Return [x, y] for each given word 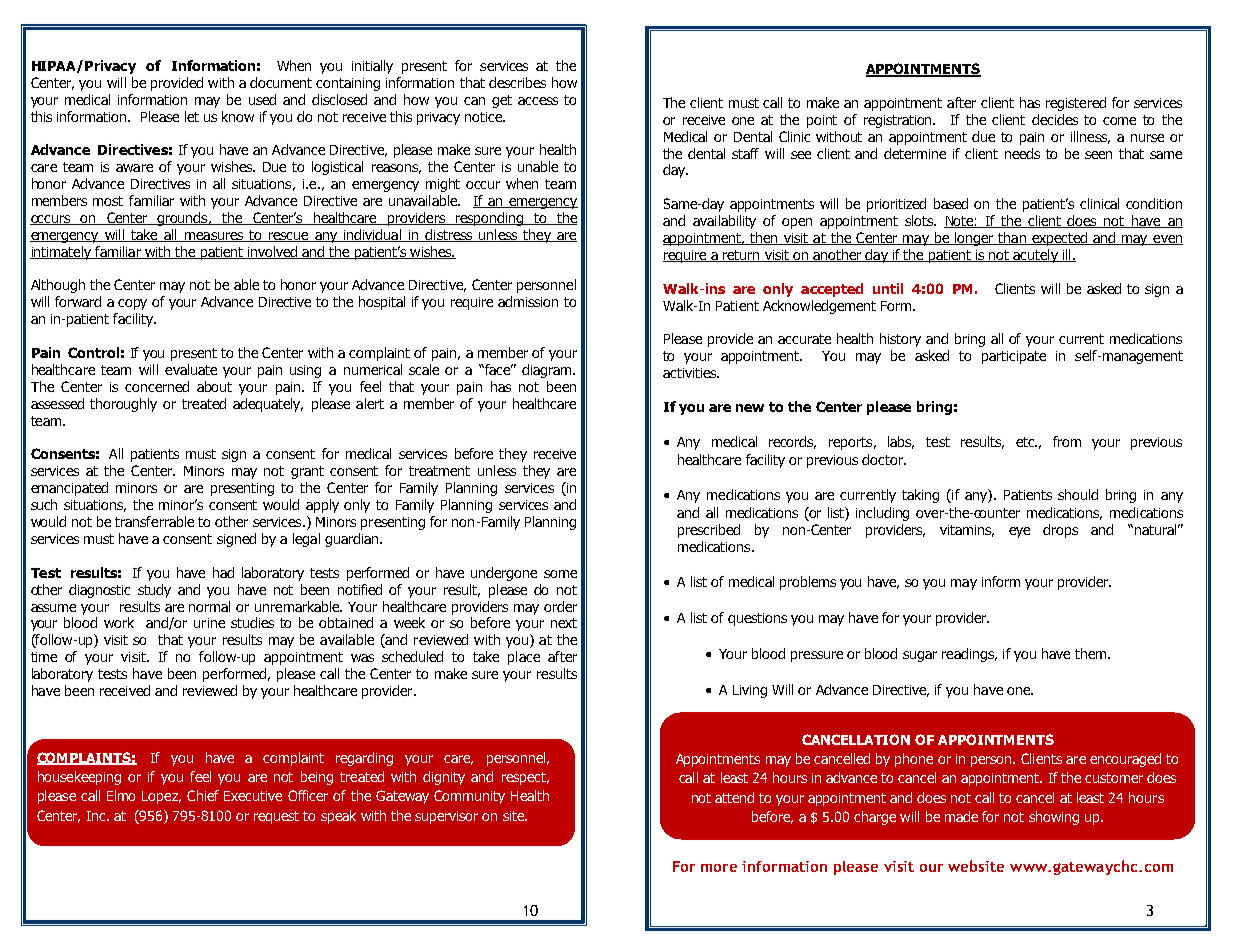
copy [132, 304]
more [719, 868]
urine [209, 623]
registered [1076, 104]
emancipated [69, 489]
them [1092, 653]
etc [1026, 442]
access [538, 101]
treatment [439, 471]
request [276, 817]
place [524, 658]
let [192, 116]
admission [528, 301]
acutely [1036, 256]
